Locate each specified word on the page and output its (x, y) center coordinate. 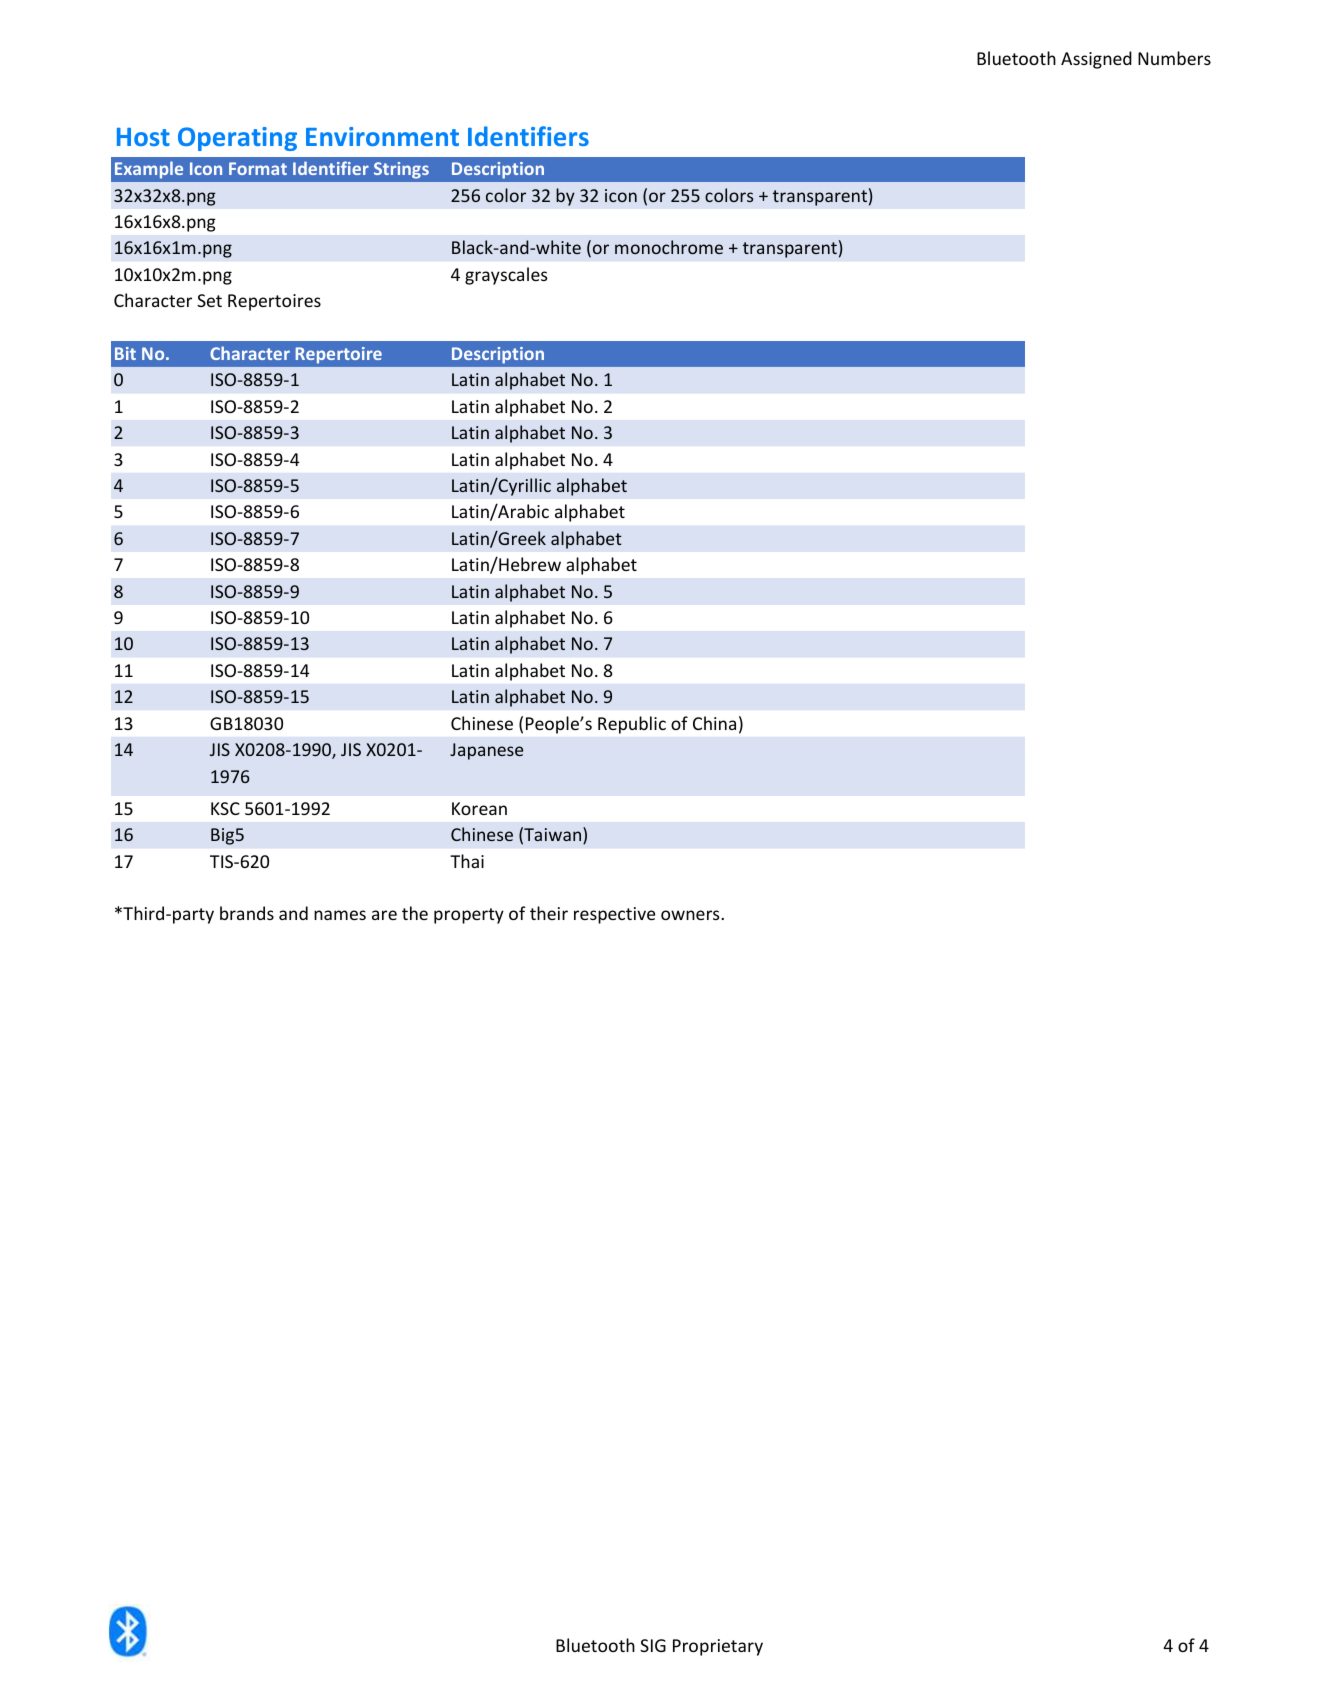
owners (691, 915)
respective (614, 915)
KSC (225, 808)
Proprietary (718, 1647)
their (549, 913)
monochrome (669, 247)
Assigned (1096, 60)
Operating (237, 139)
